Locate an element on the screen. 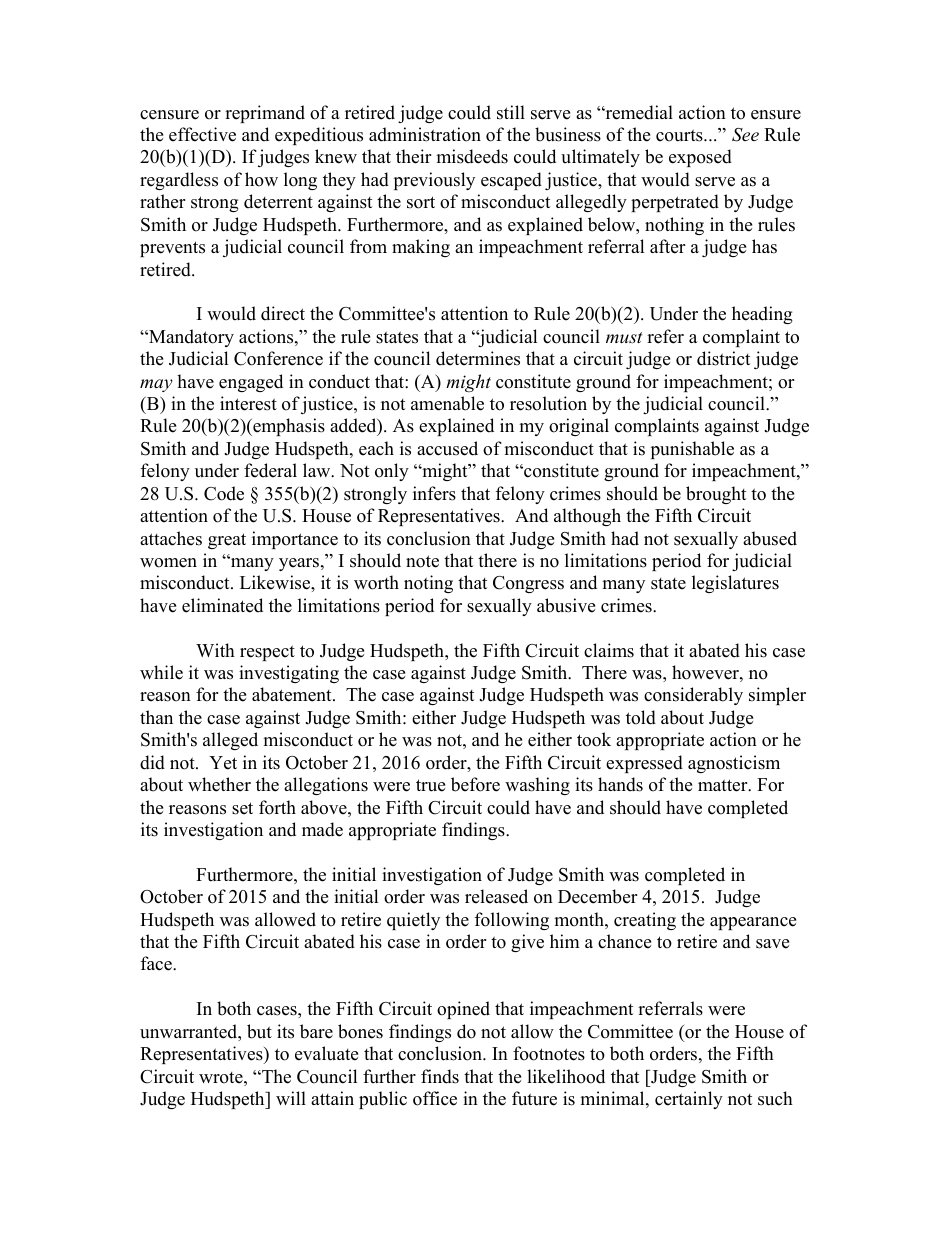  noting is located at coordinates (428, 584).
